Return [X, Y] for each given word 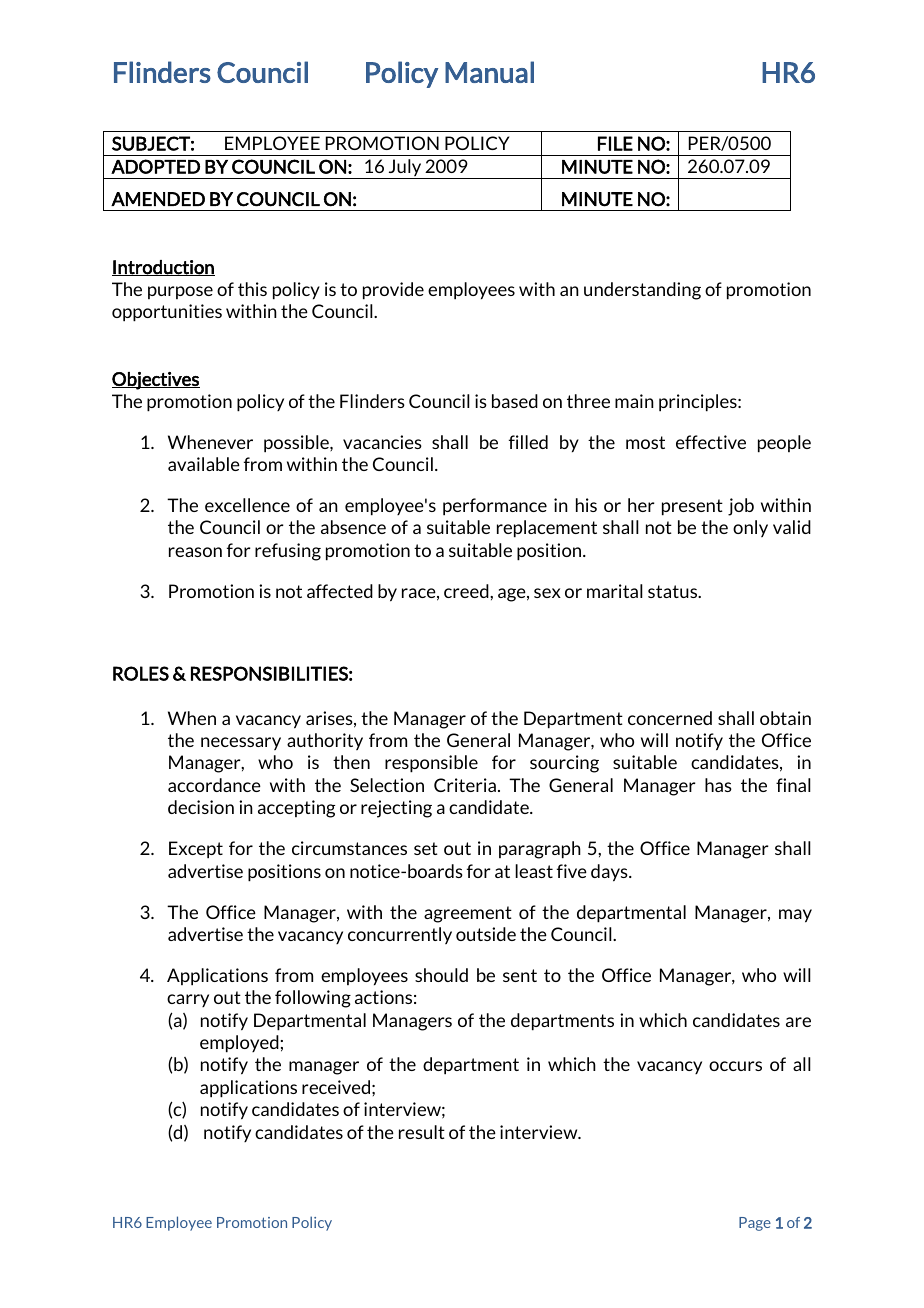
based [515, 401]
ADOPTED [155, 166]
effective [711, 442]
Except [196, 850]
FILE [615, 143]
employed [239, 1044]
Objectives [156, 381]
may [795, 916]
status [674, 591]
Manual [489, 72]
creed [467, 591]
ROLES [141, 673]
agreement [468, 914]
